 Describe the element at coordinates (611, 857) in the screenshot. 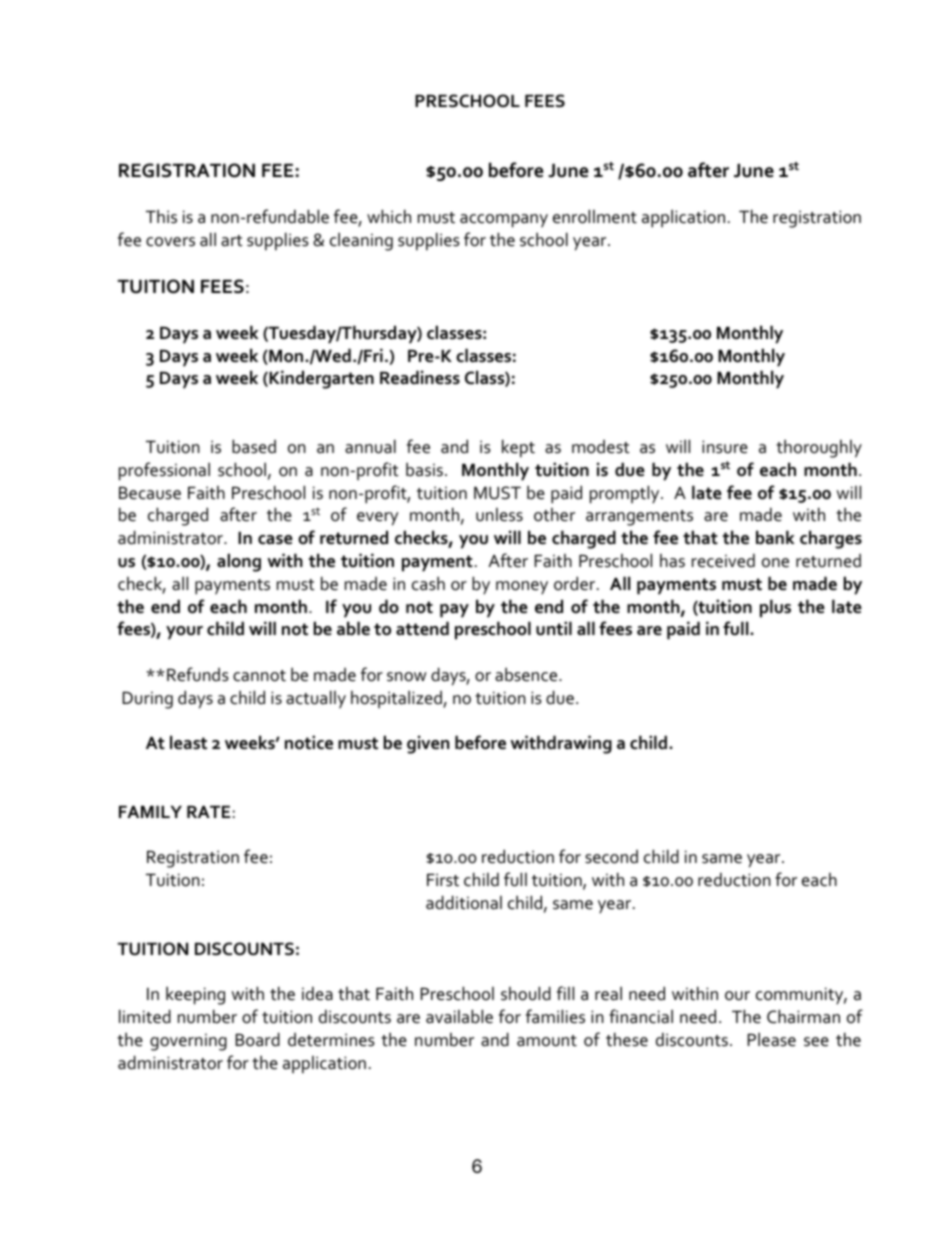

I see `second` at that location.
